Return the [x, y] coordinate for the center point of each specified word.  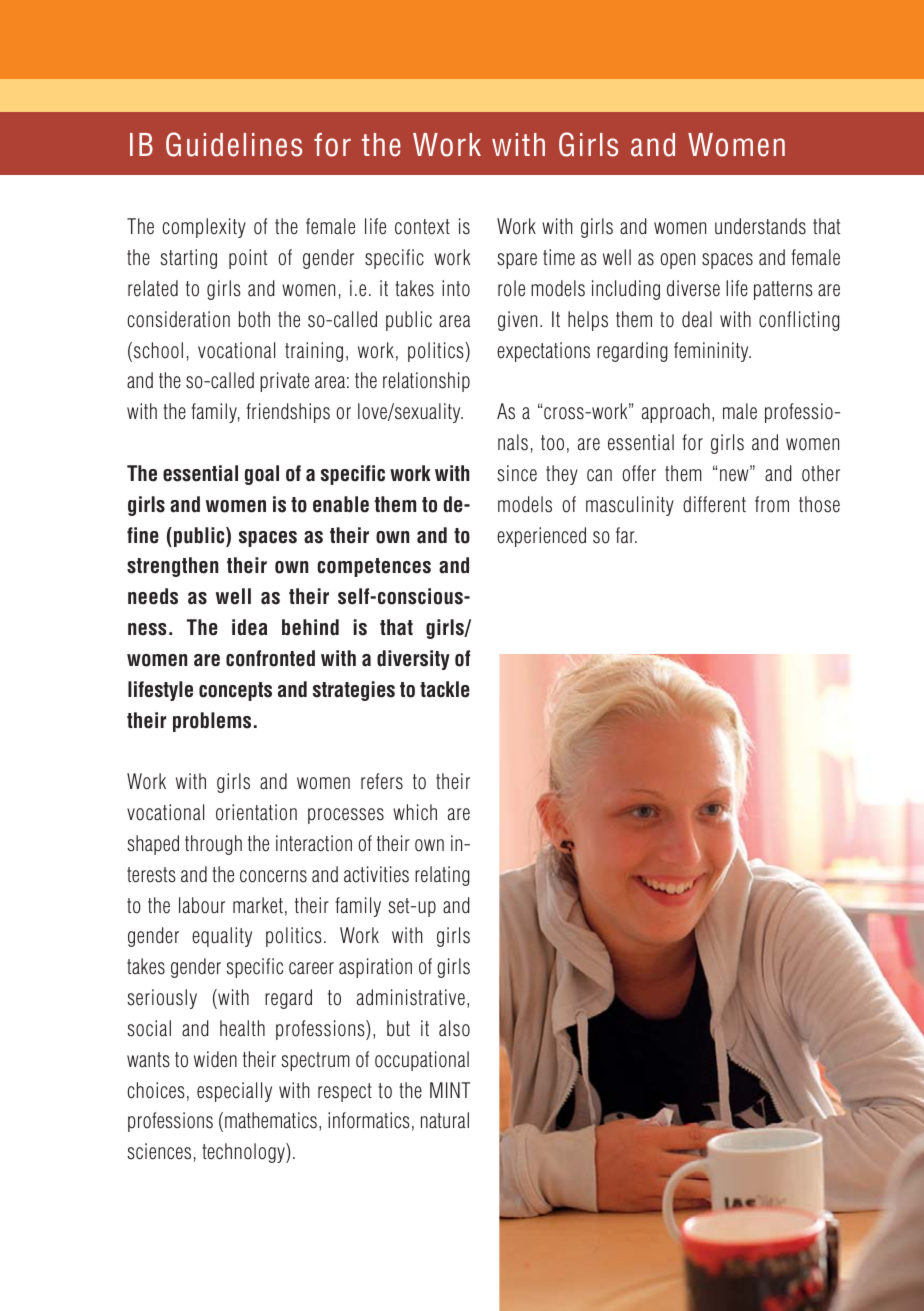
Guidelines [234, 144]
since [517, 473]
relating [442, 876]
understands [760, 226]
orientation [256, 812]
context [422, 227]
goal [262, 475]
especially [234, 1092]
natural [445, 1120]
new [735, 475]
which [415, 812]
